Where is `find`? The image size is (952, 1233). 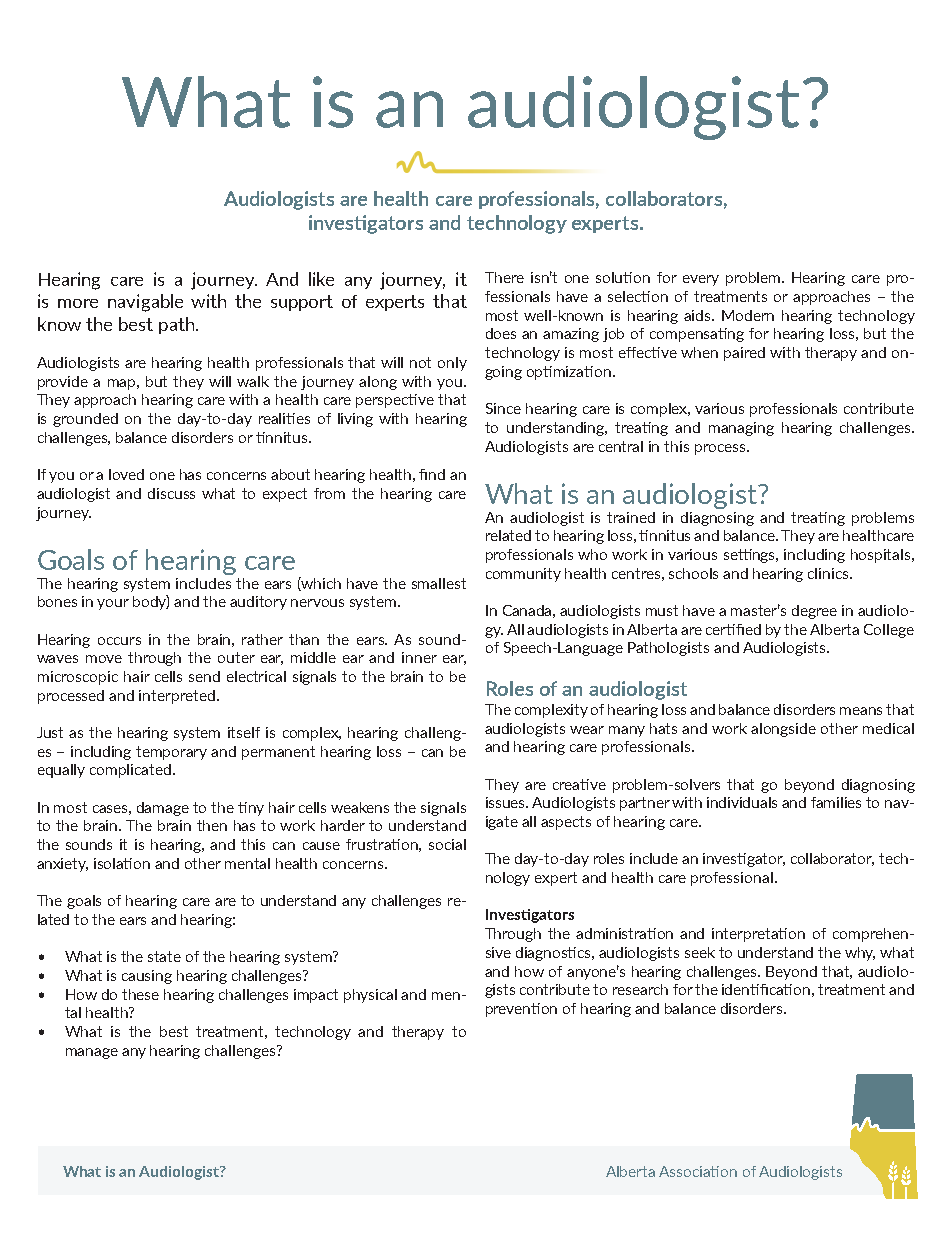
find is located at coordinates (432, 474).
